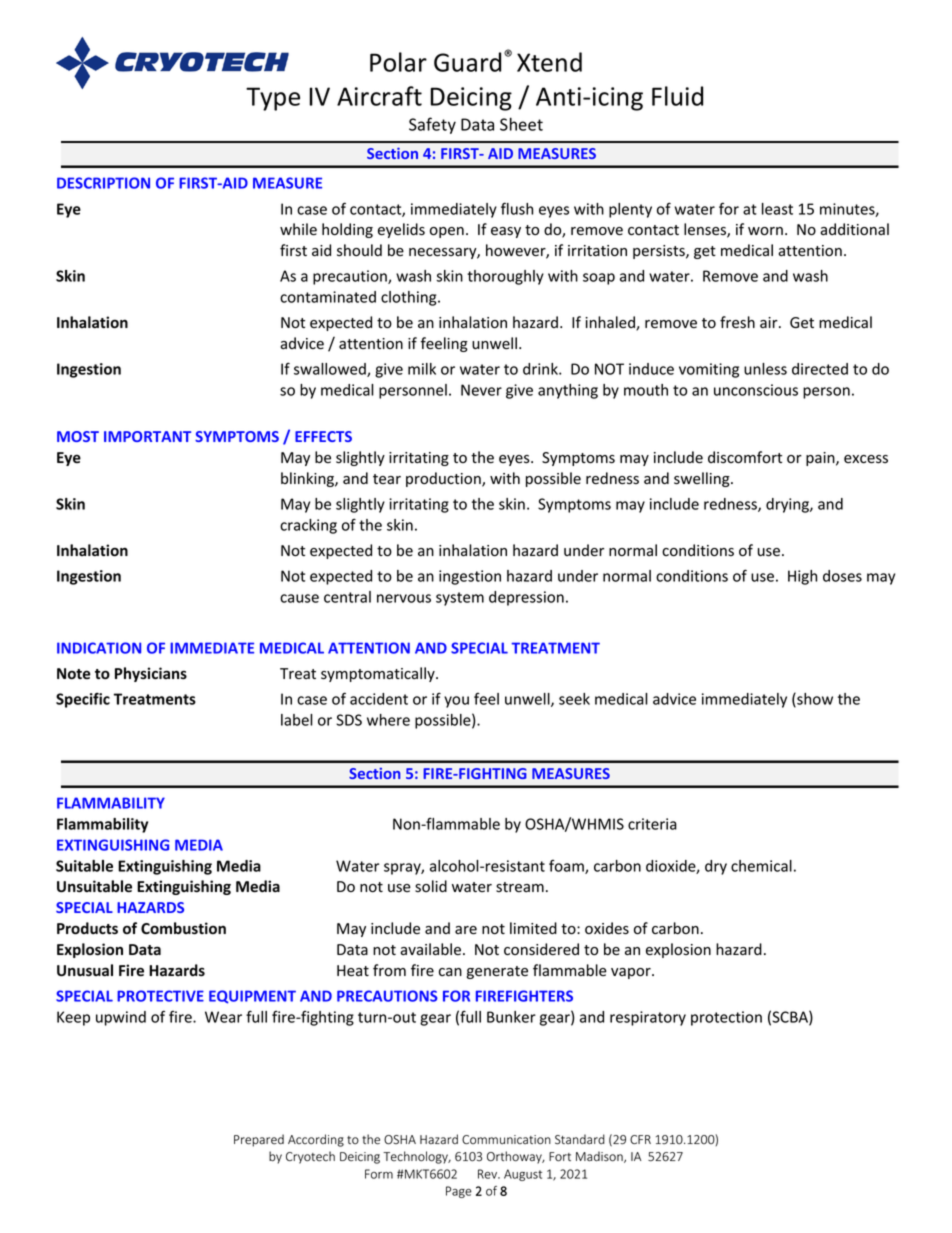 The height and width of the screenshot is (1233, 952). What do you see at coordinates (259, 1140) in the screenshot?
I see `Prepared` at bounding box center [259, 1140].
